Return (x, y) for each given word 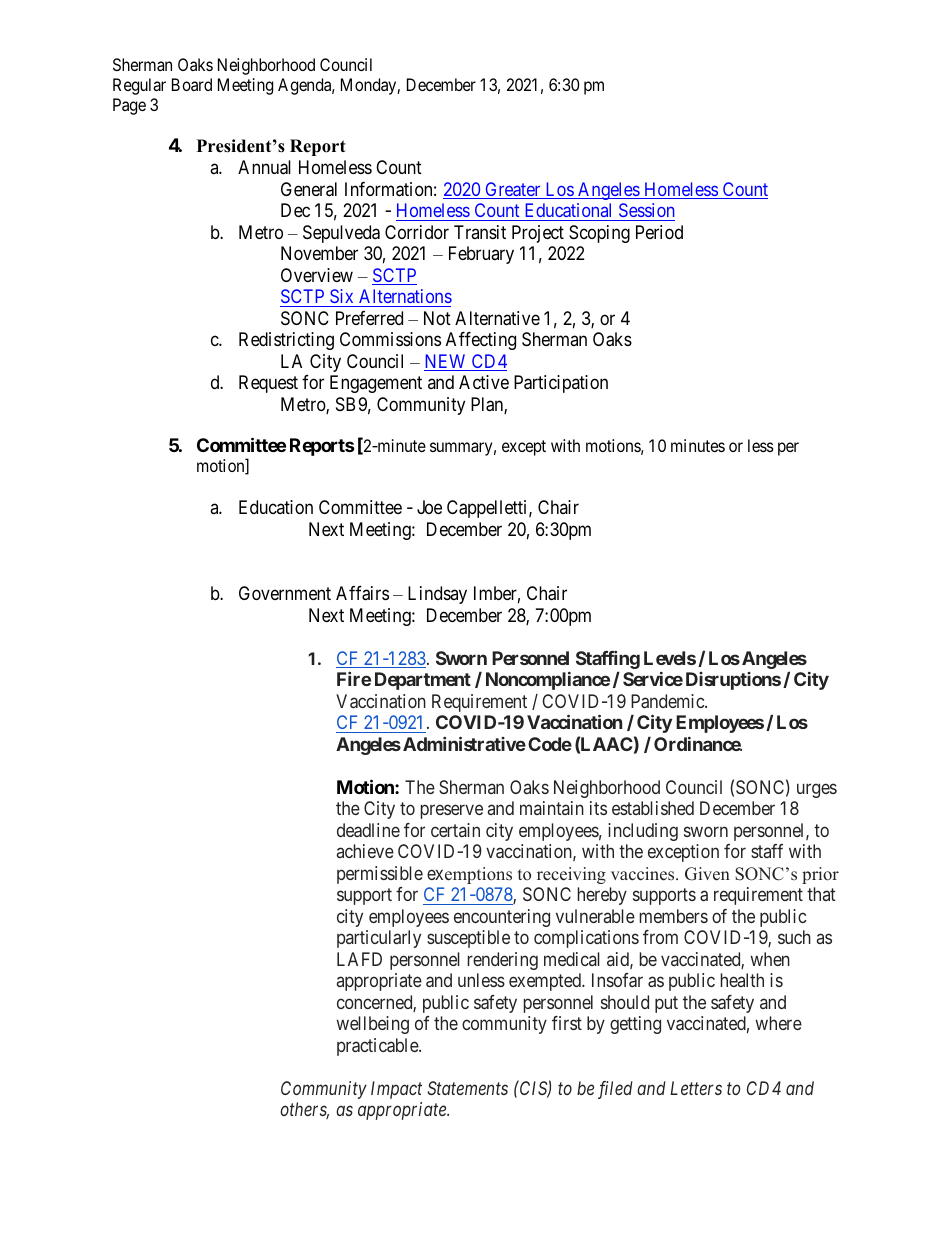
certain (455, 830)
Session (646, 210)
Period (659, 232)
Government (285, 593)
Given (707, 874)
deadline (368, 830)
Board (192, 84)
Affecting (481, 341)
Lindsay (437, 595)
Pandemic (668, 701)
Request (268, 384)
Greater (513, 190)
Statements (467, 1088)
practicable (378, 1047)
